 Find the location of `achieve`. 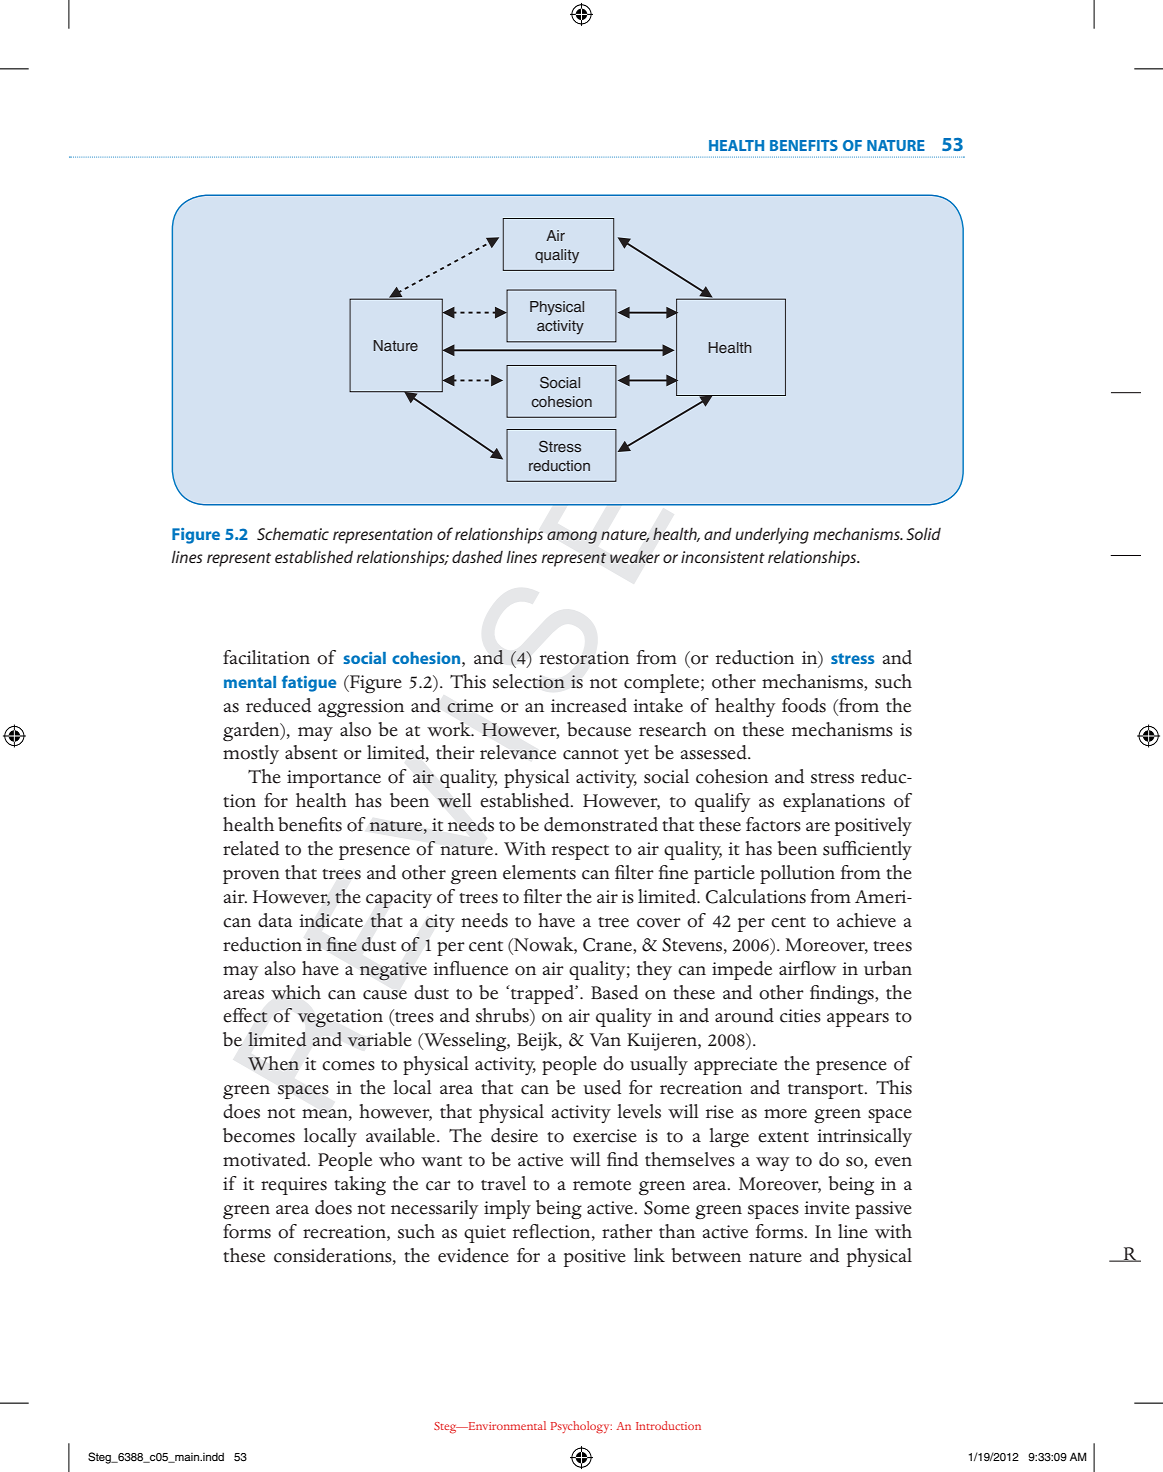

achieve is located at coordinates (866, 920).
